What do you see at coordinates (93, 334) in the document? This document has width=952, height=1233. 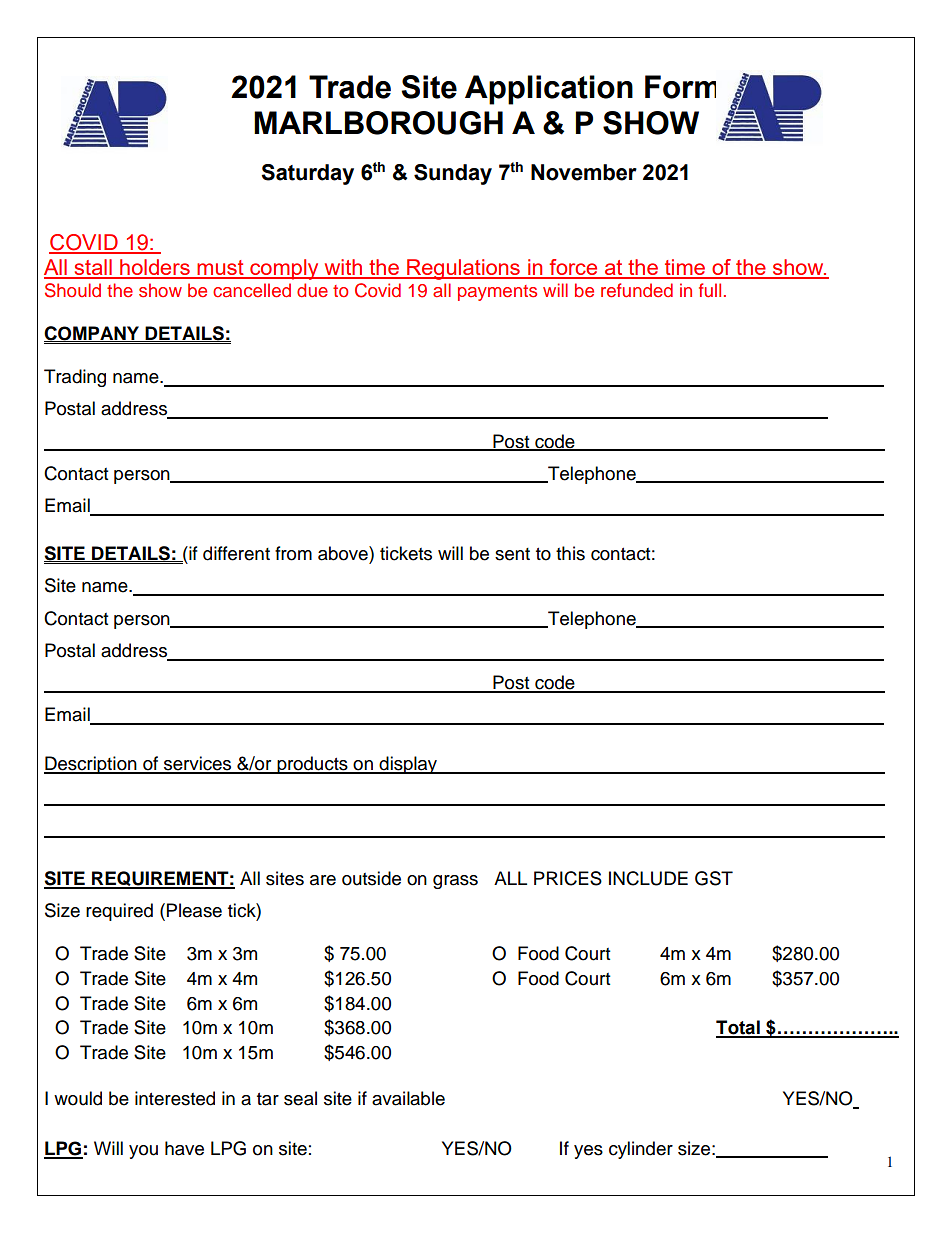 I see `COMPANY` at bounding box center [93, 334].
